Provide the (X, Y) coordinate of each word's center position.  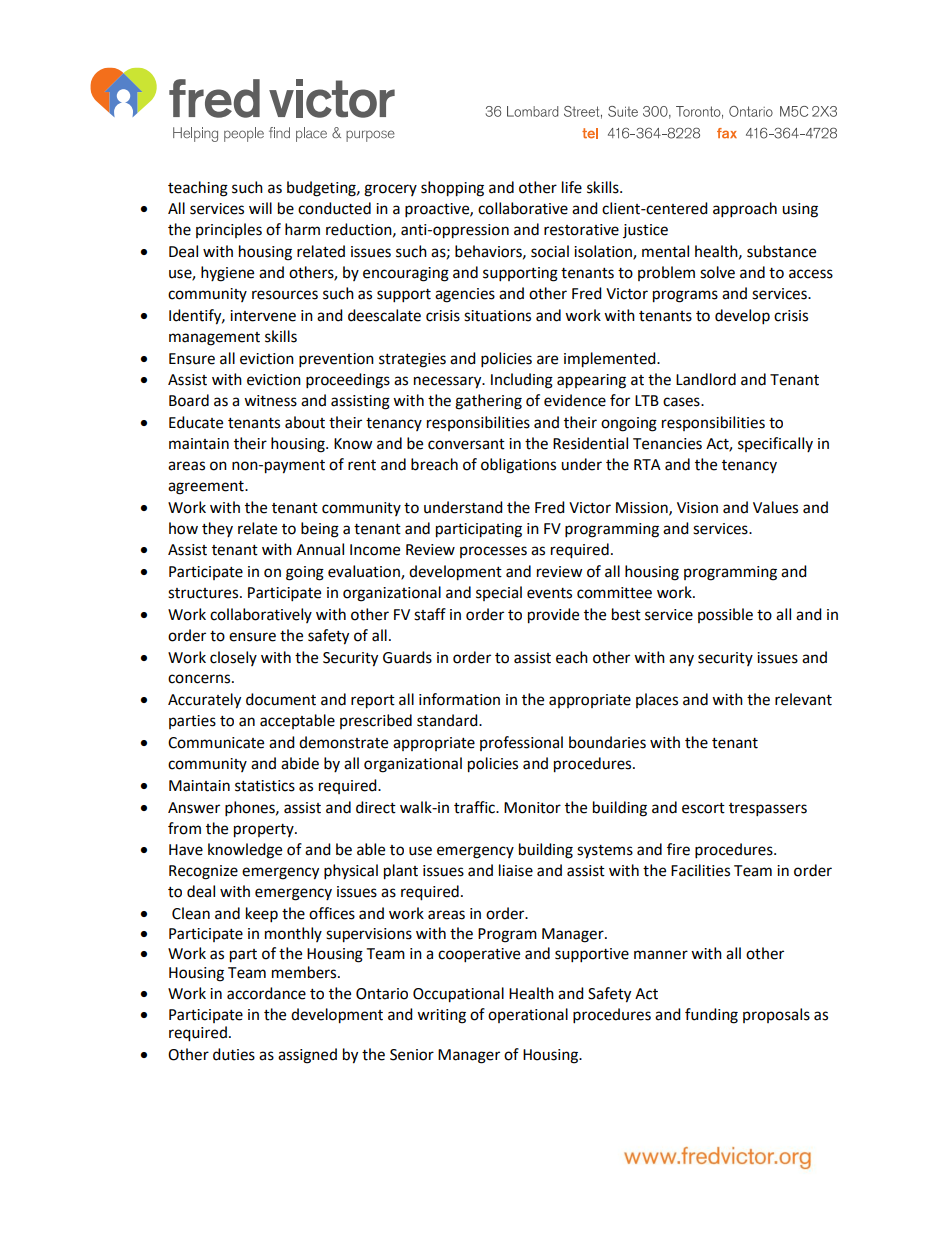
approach (745, 210)
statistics (265, 786)
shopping (452, 189)
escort (703, 808)
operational (528, 1015)
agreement (207, 488)
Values (775, 507)
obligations (518, 466)
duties (234, 1054)
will (260, 208)
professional (521, 743)
